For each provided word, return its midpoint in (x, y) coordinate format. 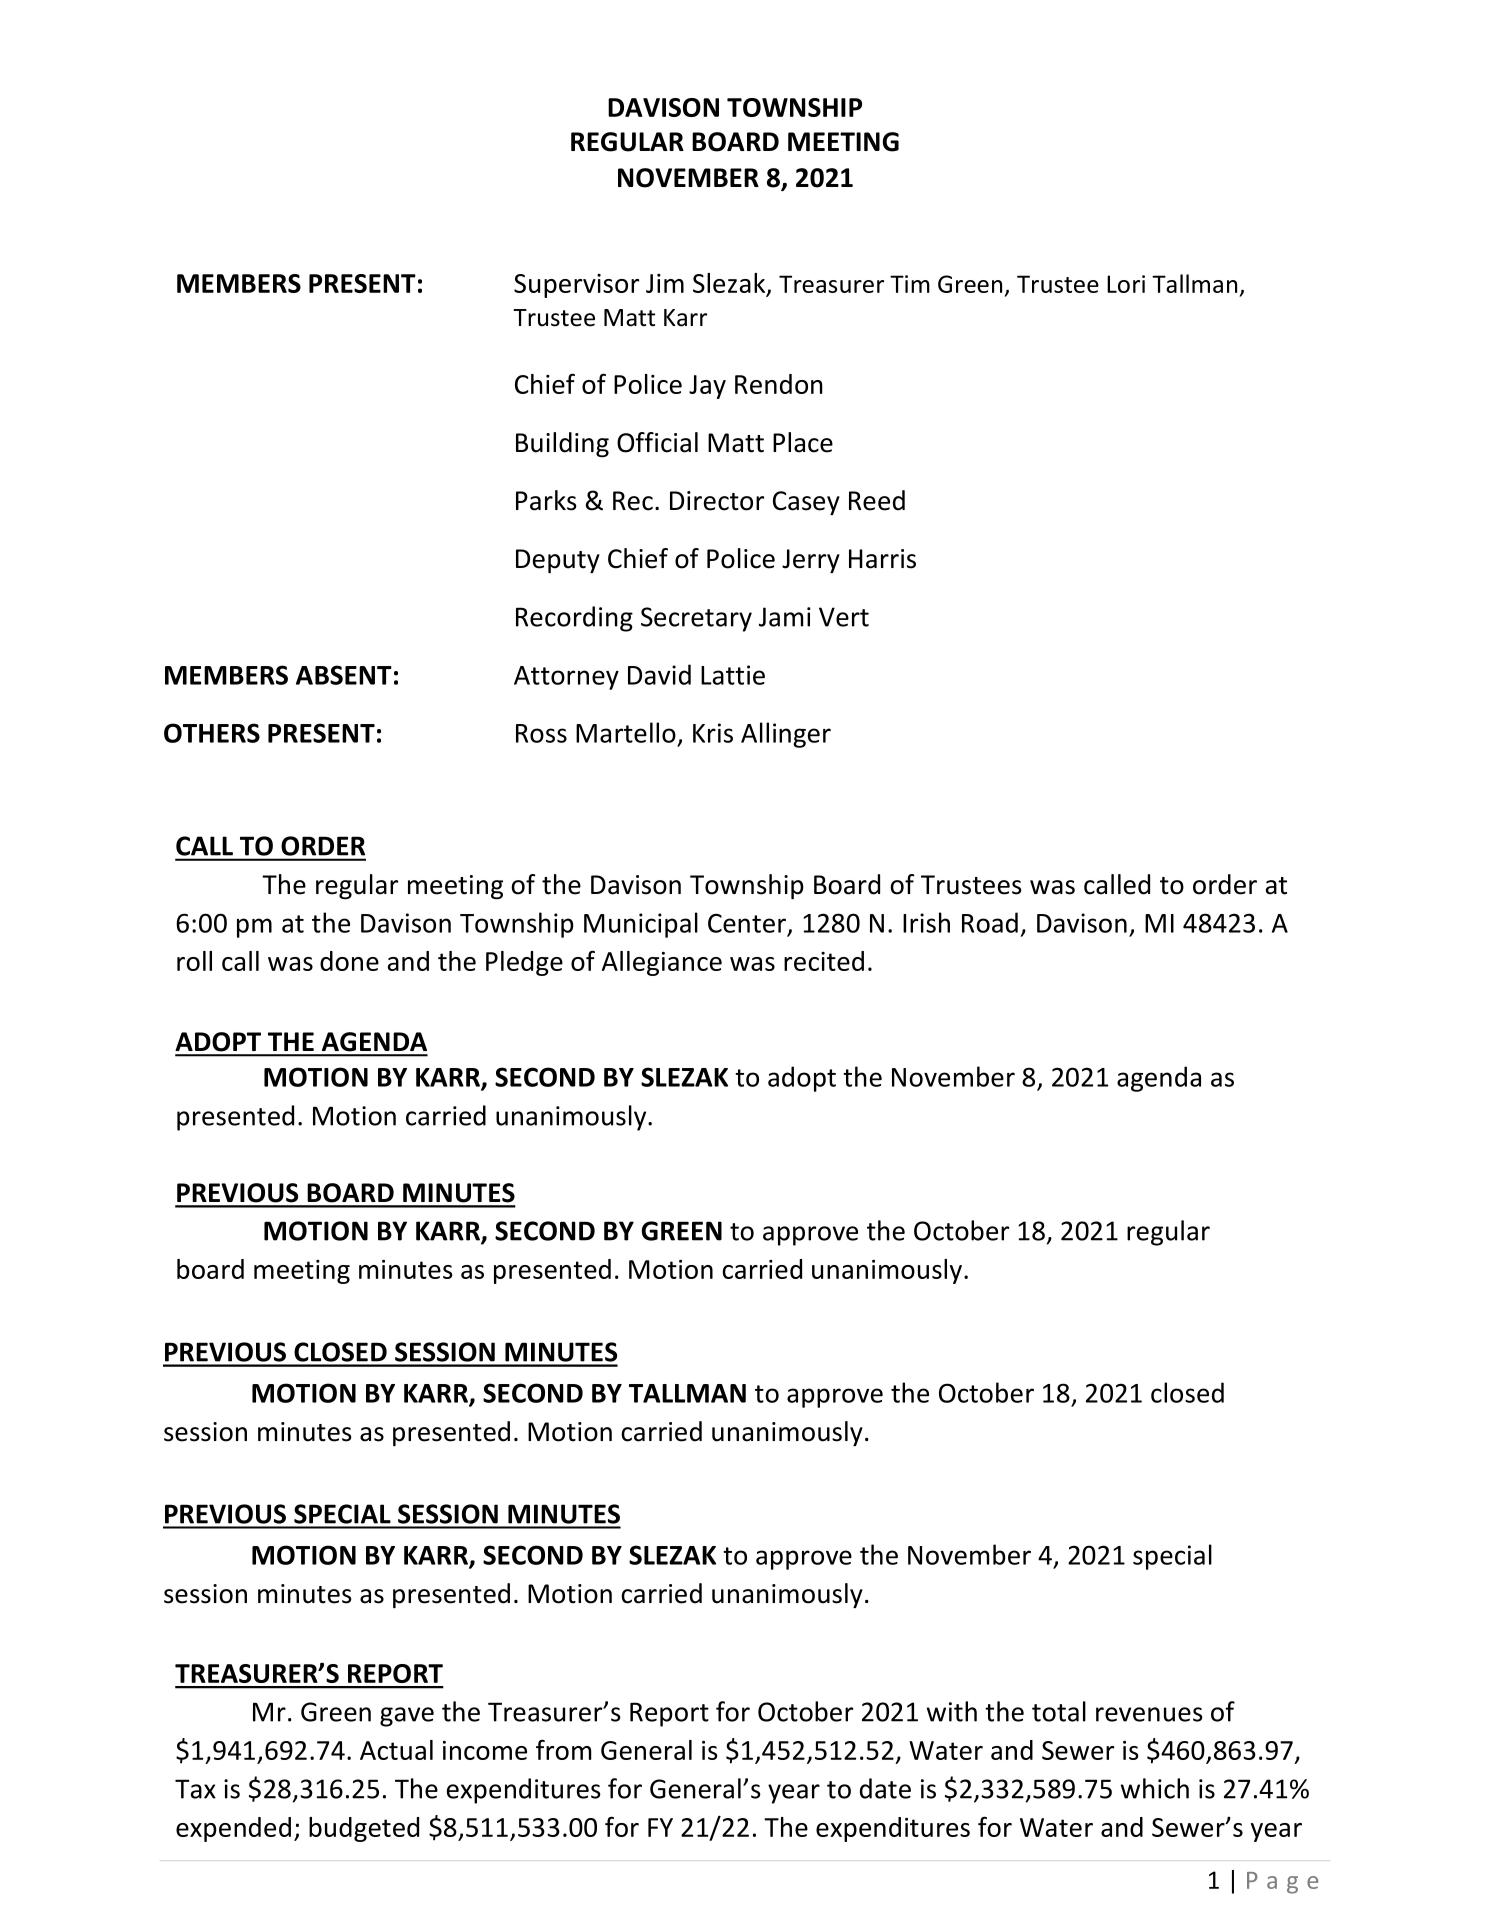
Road (990, 922)
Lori (1126, 284)
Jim (665, 283)
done (349, 961)
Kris (713, 733)
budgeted (364, 1829)
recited (824, 961)
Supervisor (576, 286)
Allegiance (662, 963)
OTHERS (212, 733)
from (563, 1749)
